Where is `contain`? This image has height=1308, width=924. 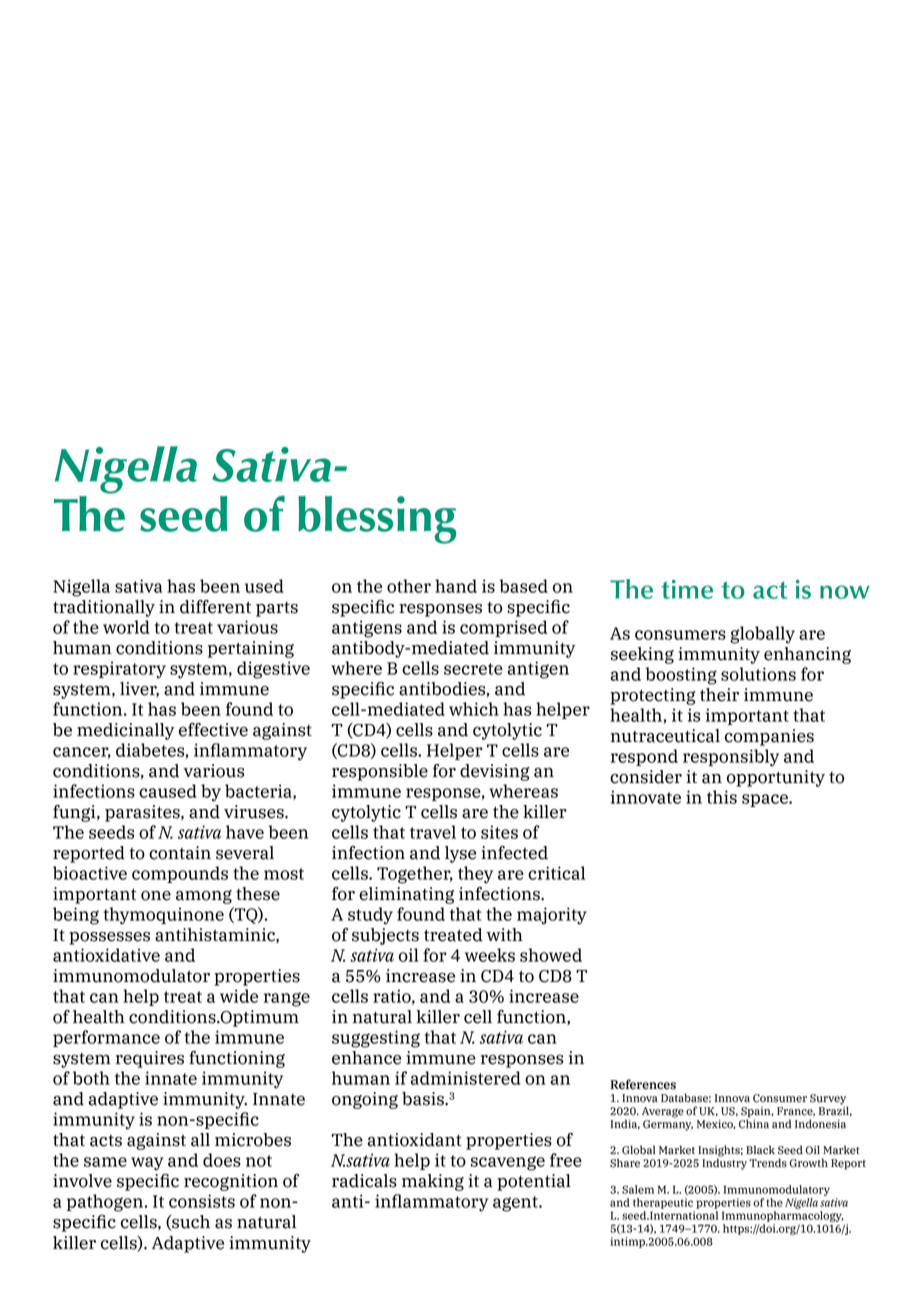
contain is located at coordinates (180, 853).
